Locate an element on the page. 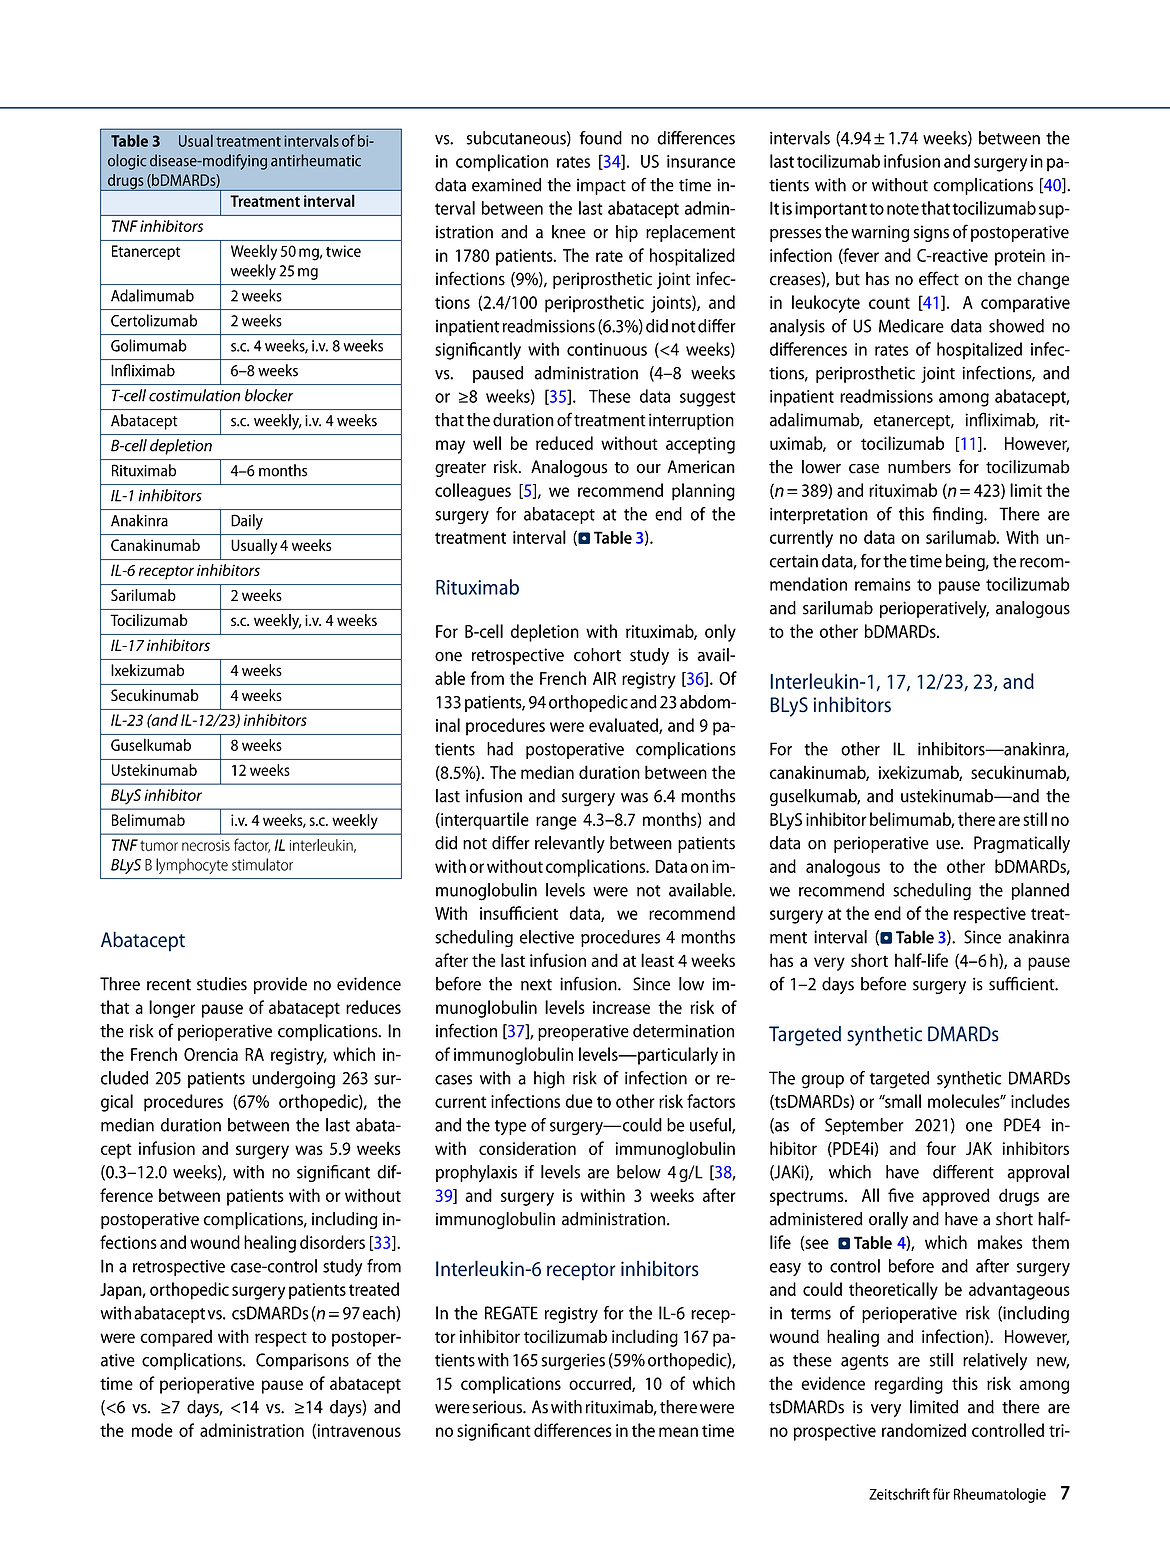  necrosis is located at coordinates (206, 845).
